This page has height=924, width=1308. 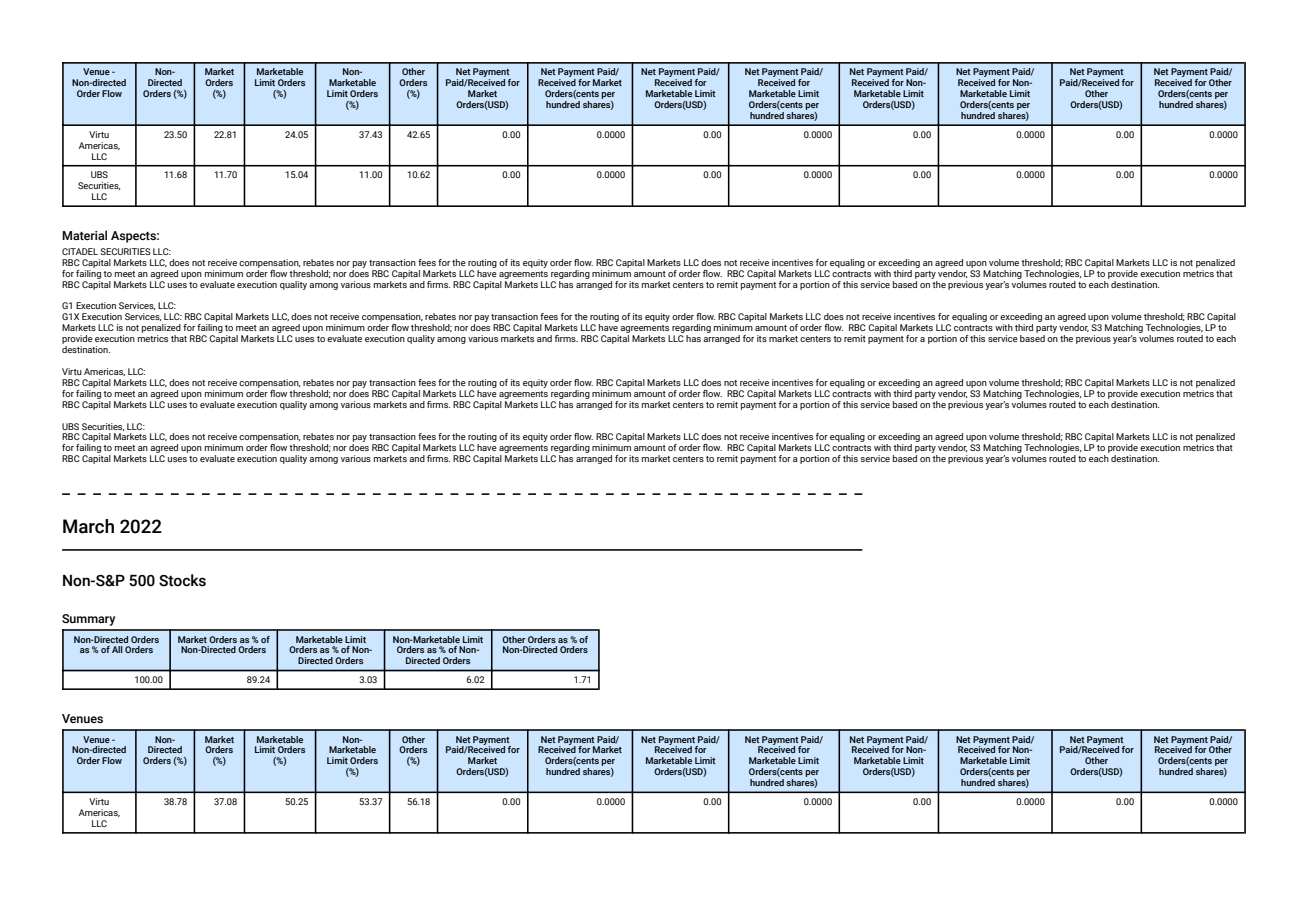 I want to click on Material, so click(x=84, y=235).
